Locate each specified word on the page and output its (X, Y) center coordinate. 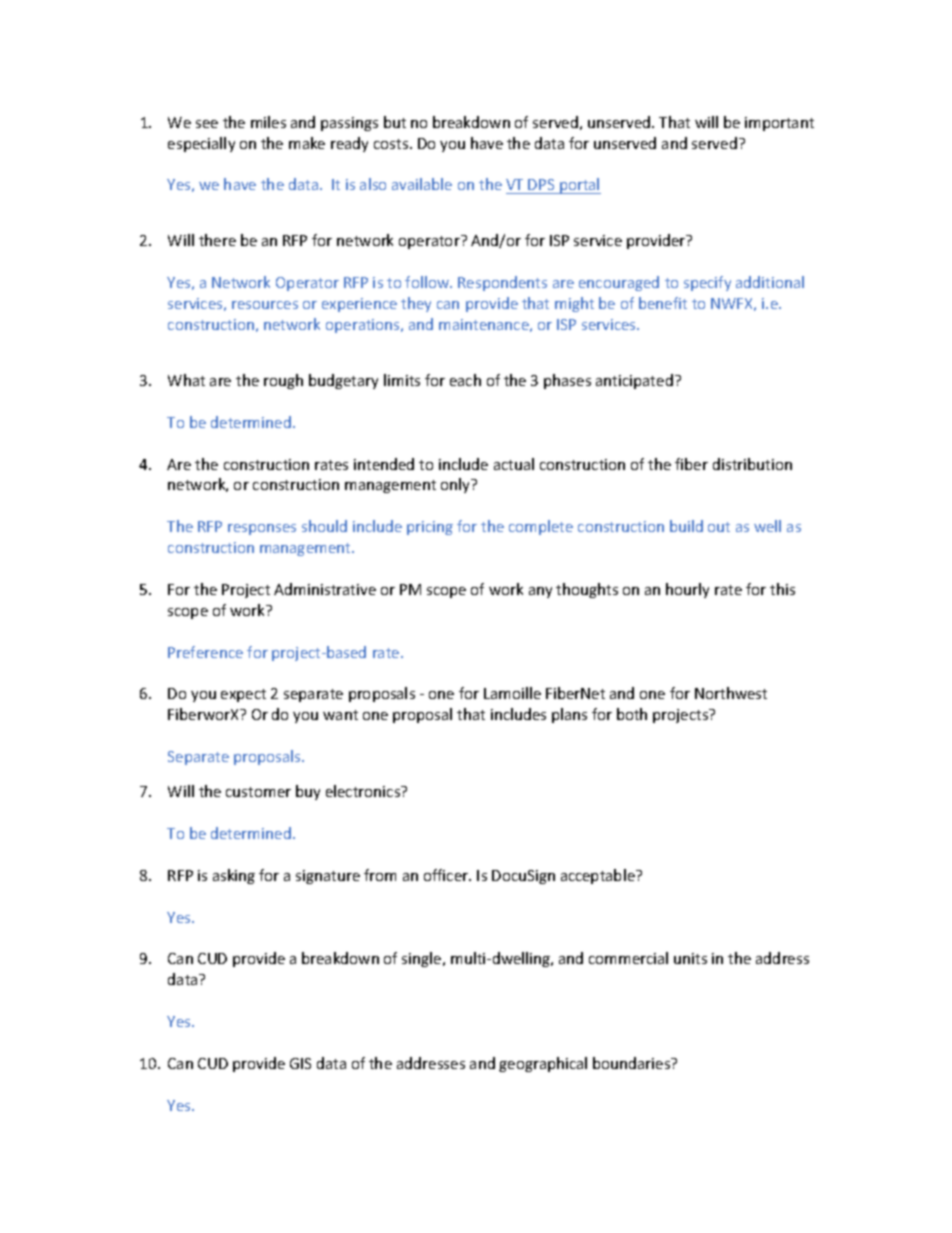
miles (268, 122)
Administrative (325, 589)
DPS (541, 184)
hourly (687, 590)
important (779, 124)
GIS (300, 1063)
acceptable (599, 876)
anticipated (634, 381)
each (465, 380)
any (540, 592)
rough (283, 381)
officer (447, 875)
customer (258, 792)
